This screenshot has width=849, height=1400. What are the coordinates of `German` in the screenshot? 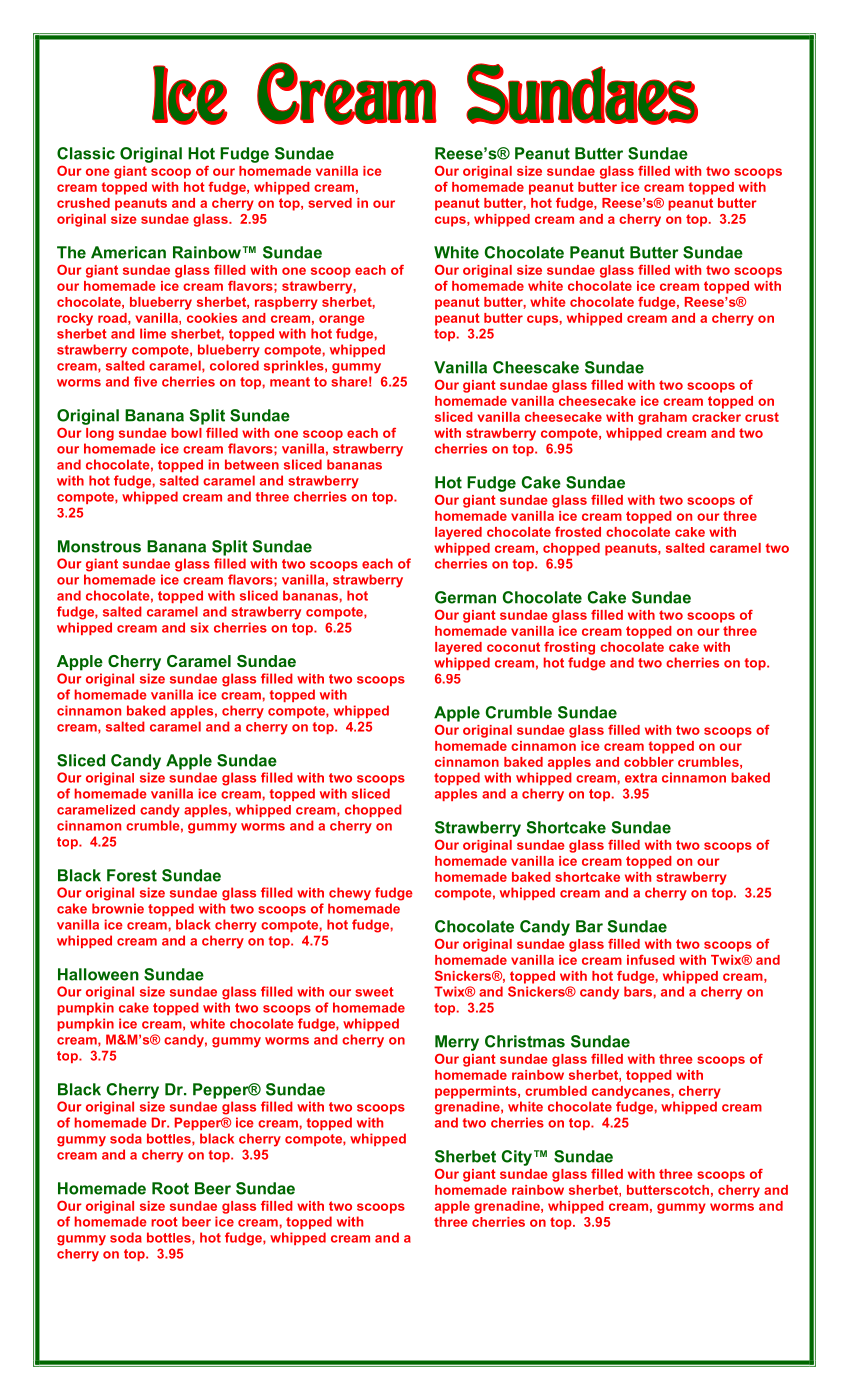 It's located at (465, 597).
